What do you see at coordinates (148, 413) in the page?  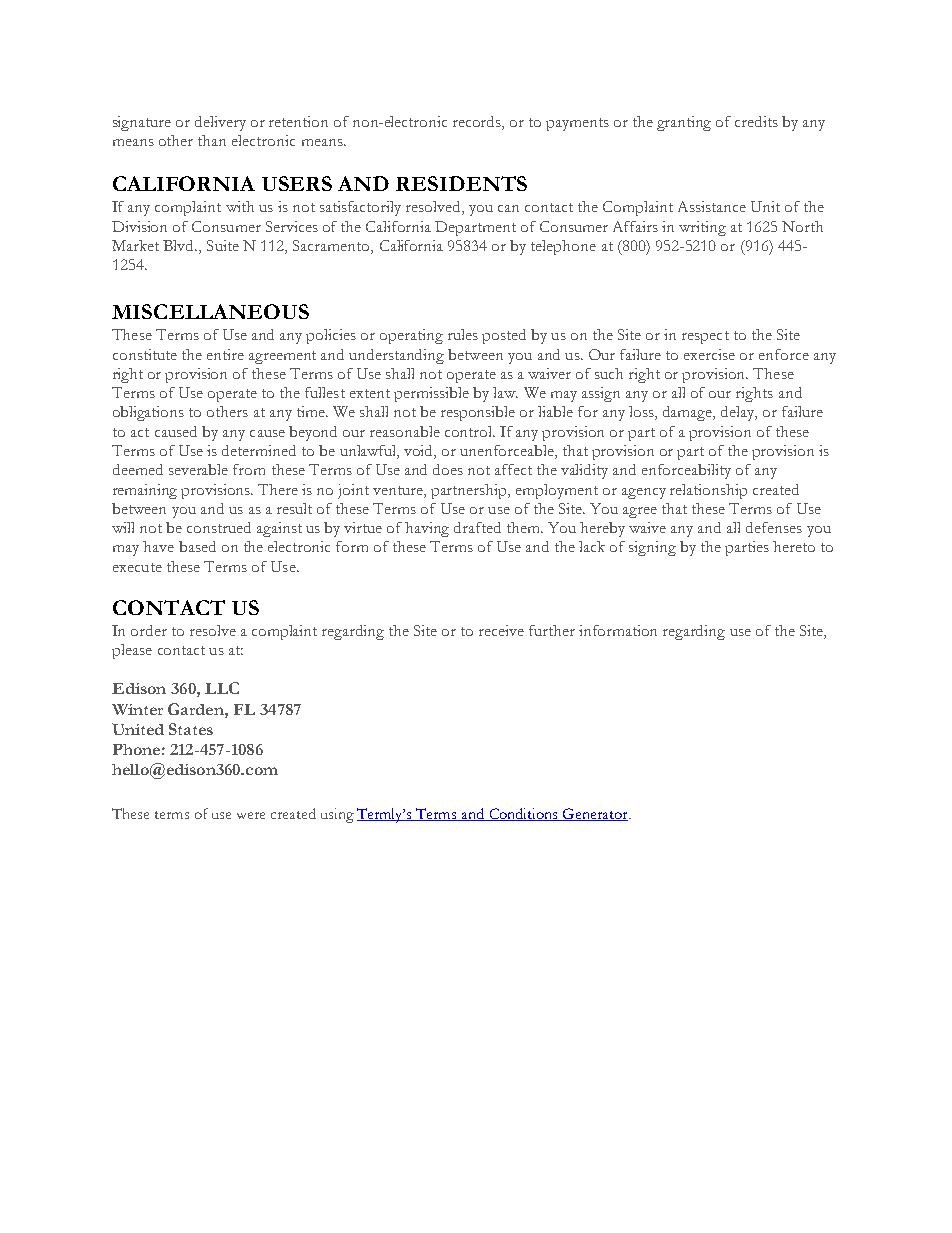 I see `obligations` at bounding box center [148, 413].
